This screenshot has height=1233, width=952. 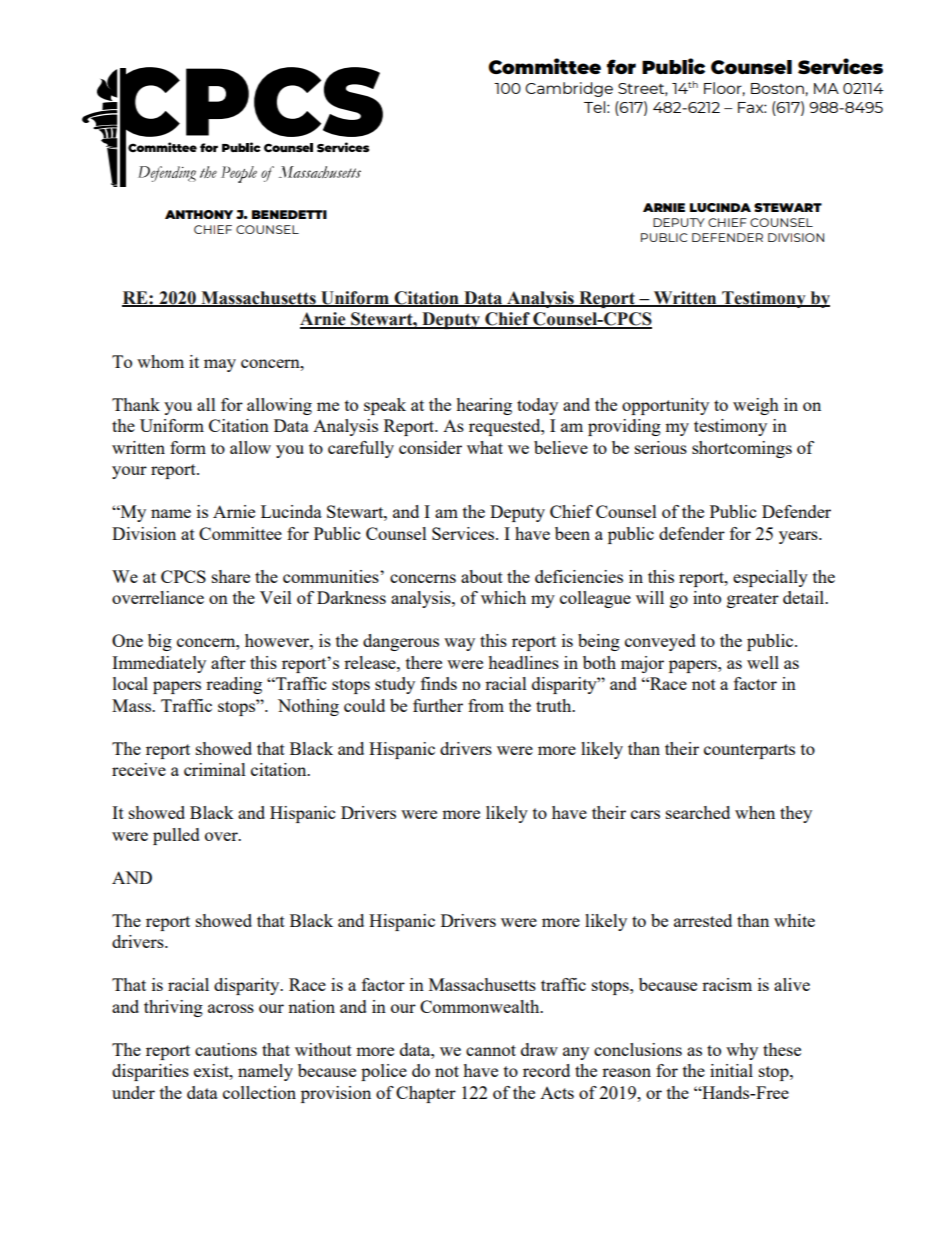 What do you see at coordinates (234, 685) in the screenshot?
I see `reading` at bounding box center [234, 685].
